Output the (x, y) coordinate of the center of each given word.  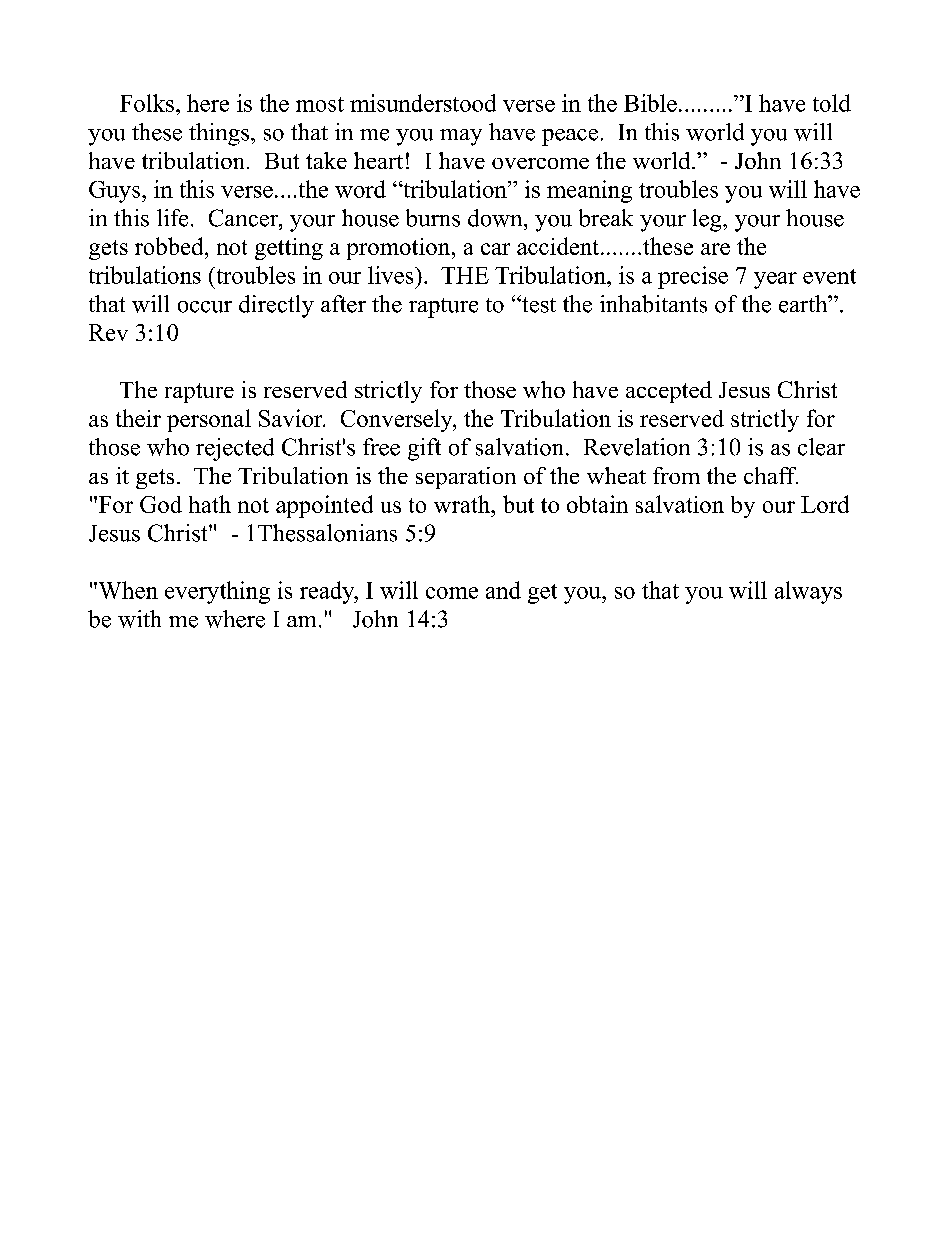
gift (424, 449)
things (220, 134)
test (538, 304)
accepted (669, 392)
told (832, 103)
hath (210, 504)
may (461, 137)
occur (205, 307)
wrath (463, 504)
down (496, 218)
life (172, 218)
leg (708, 220)
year (775, 280)
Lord (825, 504)
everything (217, 592)
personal (209, 420)
